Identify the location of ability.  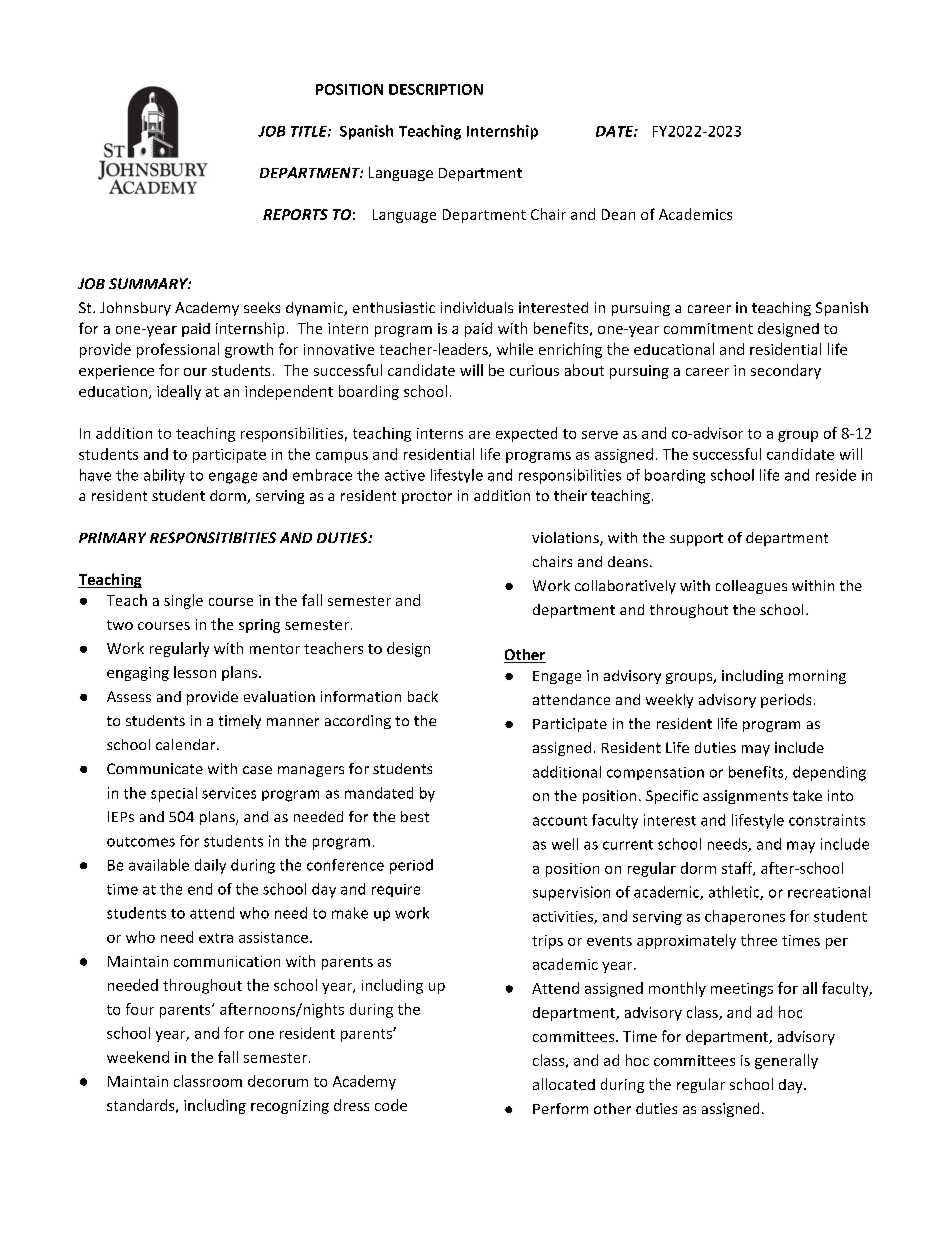
(164, 476).
